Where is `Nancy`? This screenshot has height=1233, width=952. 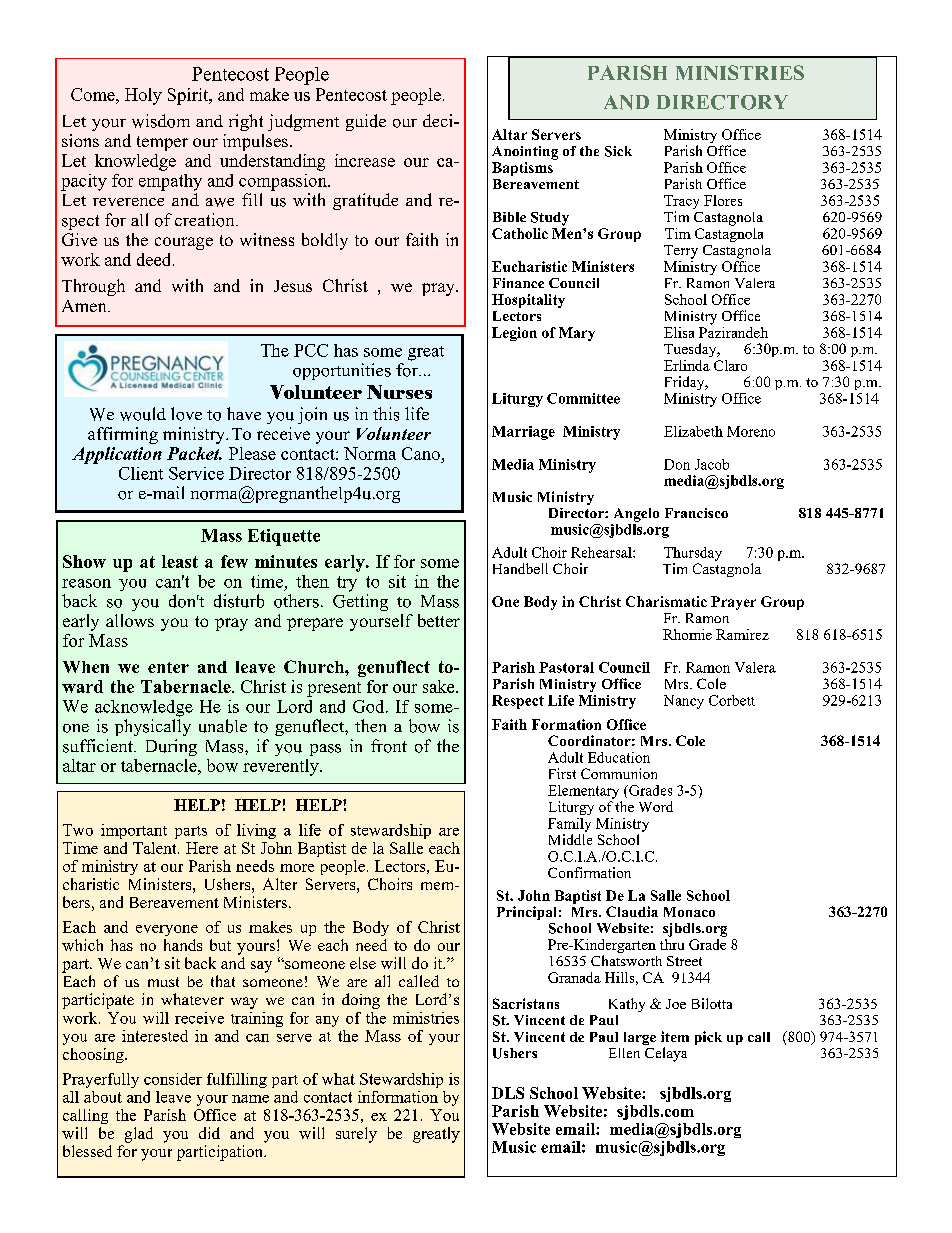
Nancy is located at coordinates (684, 702).
